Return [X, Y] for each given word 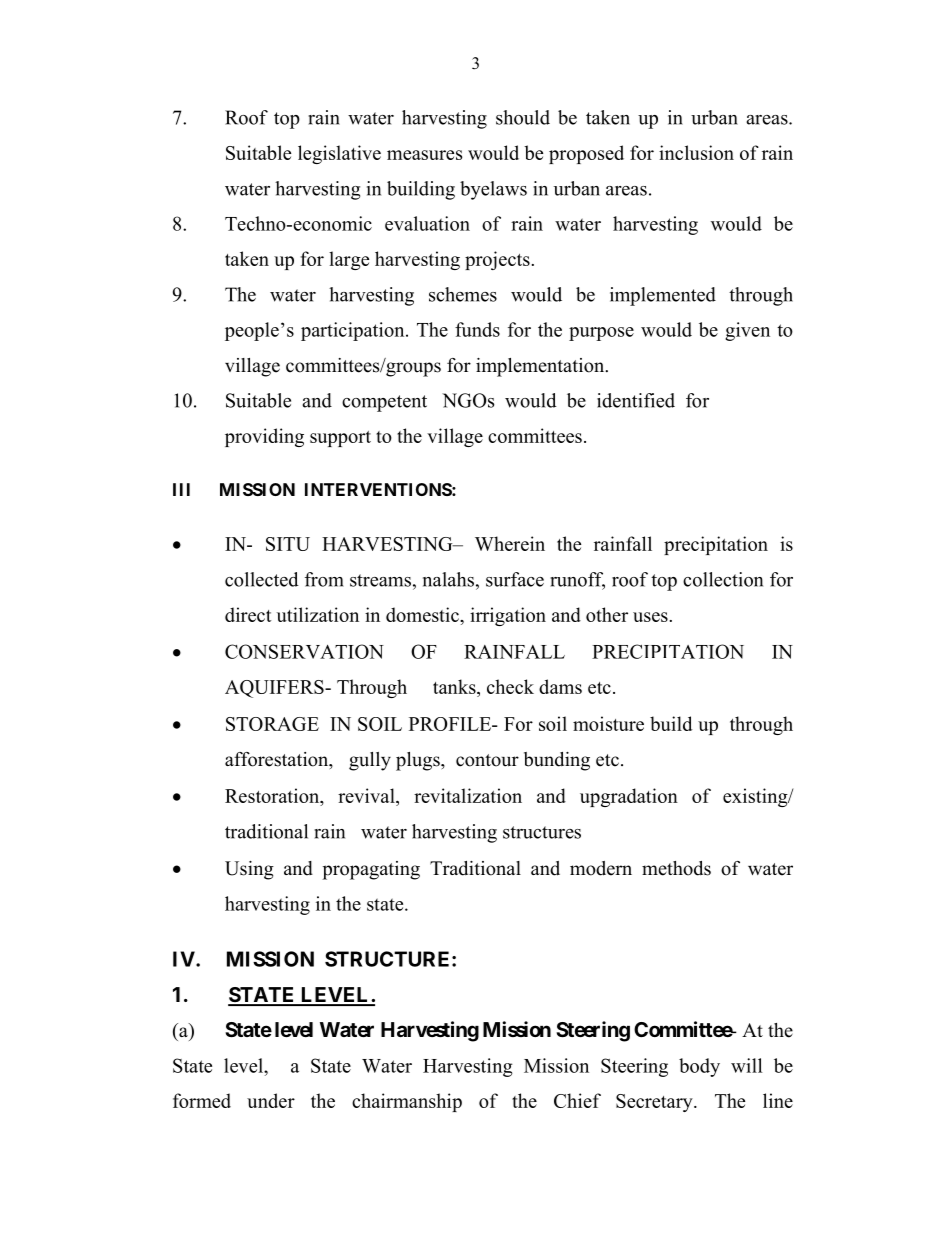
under [271, 1100]
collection [723, 579]
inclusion [696, 152]
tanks [455, 688]
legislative [339, 154]
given [747, 331]
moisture [608, 723]
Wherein [510, 543]
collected [262, 579]
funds [477, 329]
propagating [371, 870]
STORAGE [272, 724]
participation [354, 331]
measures [424, 155]
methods [676, 868]
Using [249, 870]
